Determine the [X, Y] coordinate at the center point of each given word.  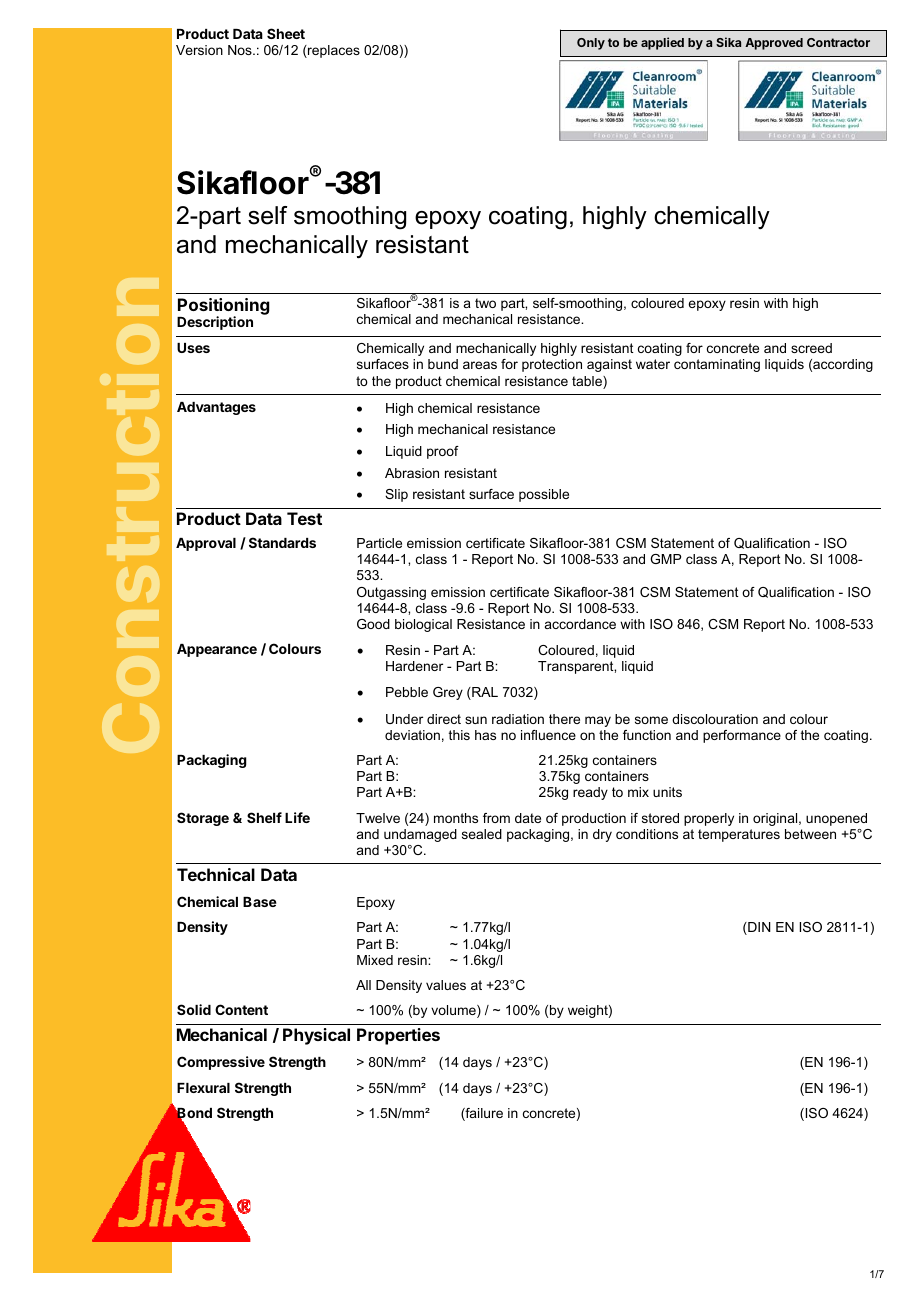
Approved [774, 44]
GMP [665, 559]
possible [544, 495]
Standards [282, 542]
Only [591, 44]
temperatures [739, 835]
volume [454, 1011]
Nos [241, 50]
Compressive [221, 1063]
